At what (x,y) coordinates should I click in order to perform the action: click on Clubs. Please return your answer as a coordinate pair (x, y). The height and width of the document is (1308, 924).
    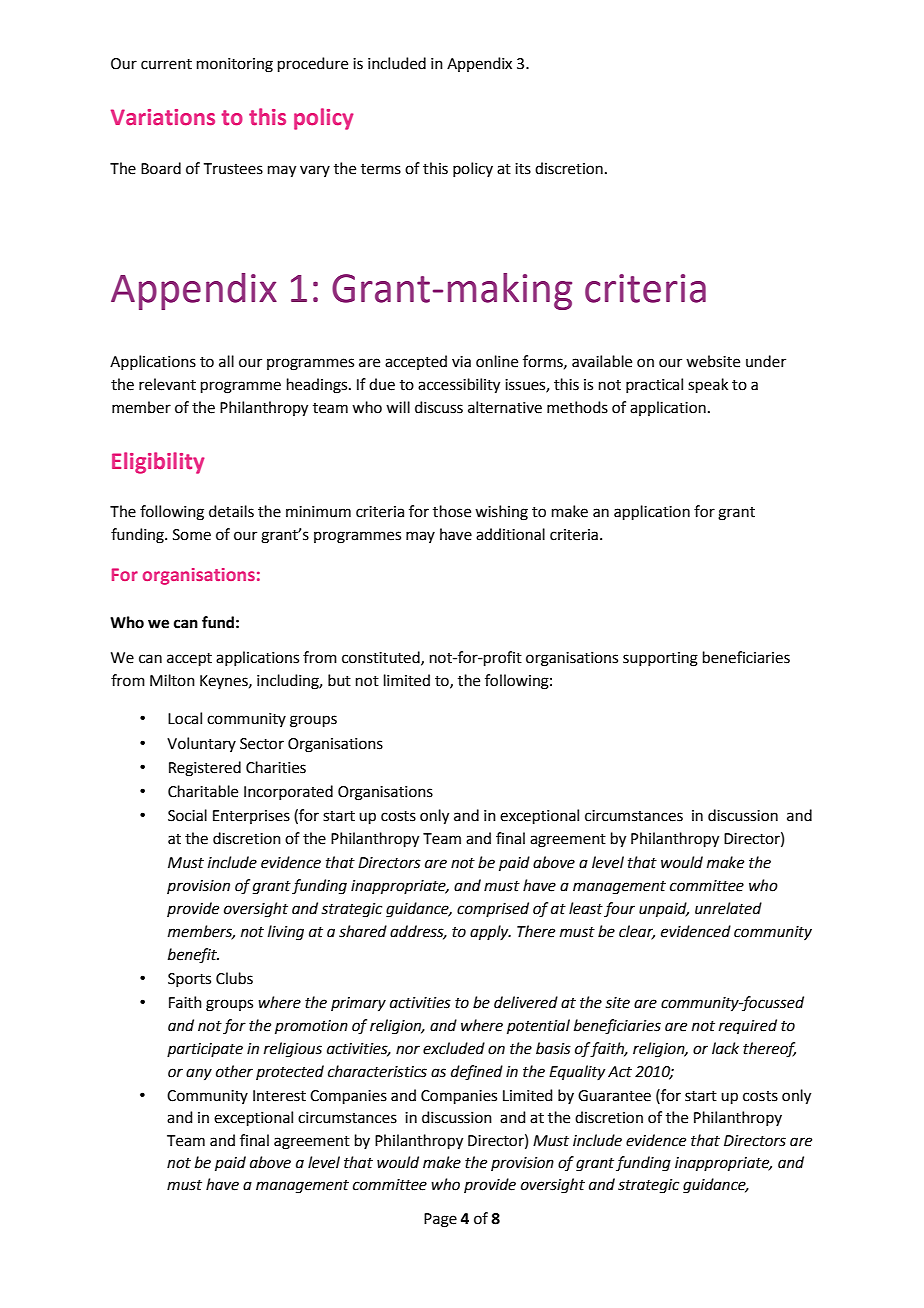
    Looking at the image, I should click on (234, 978).
